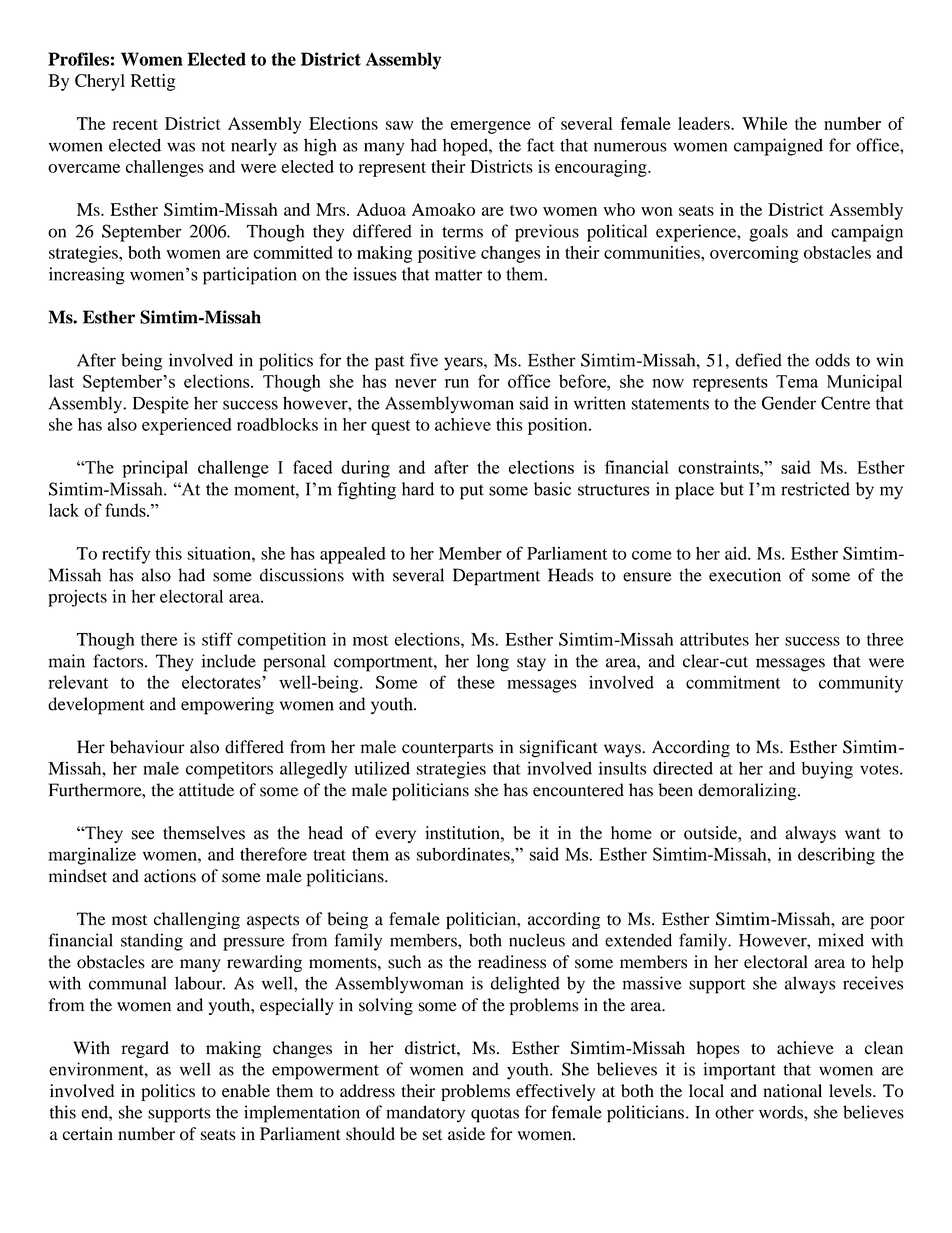 The height and width of the document is (1233, 952). Describe the element at coordinates (447, 750) in the document. I see `counterparts` at that location.
